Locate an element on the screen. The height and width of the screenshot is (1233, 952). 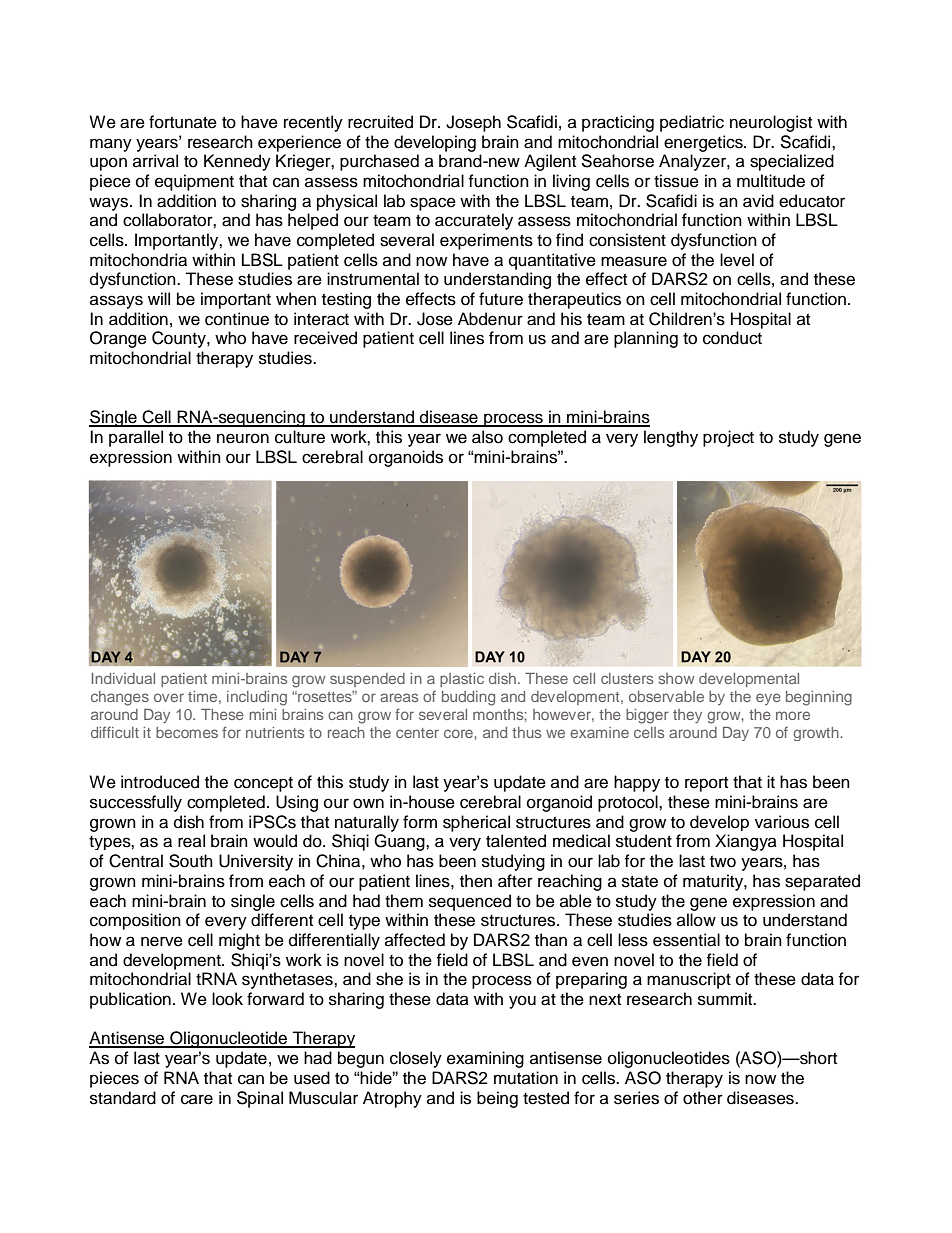
arrival is located at coordinates (155, 161).
